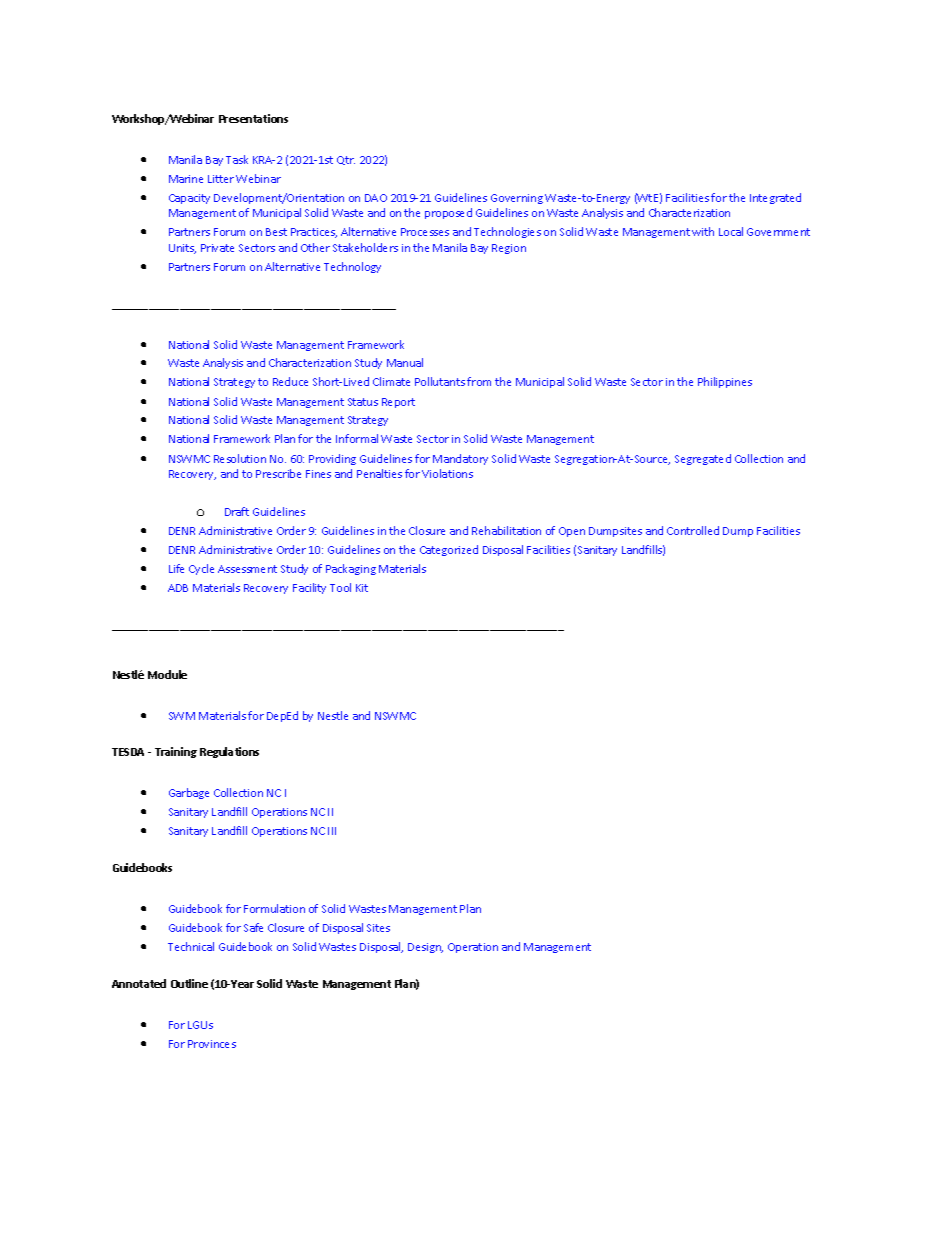 This screenshot has height=1233, width=952. What do you see at coordinates (237, 511) in the screenshot?
I see `Draft` at bounding box center [237, 511].
